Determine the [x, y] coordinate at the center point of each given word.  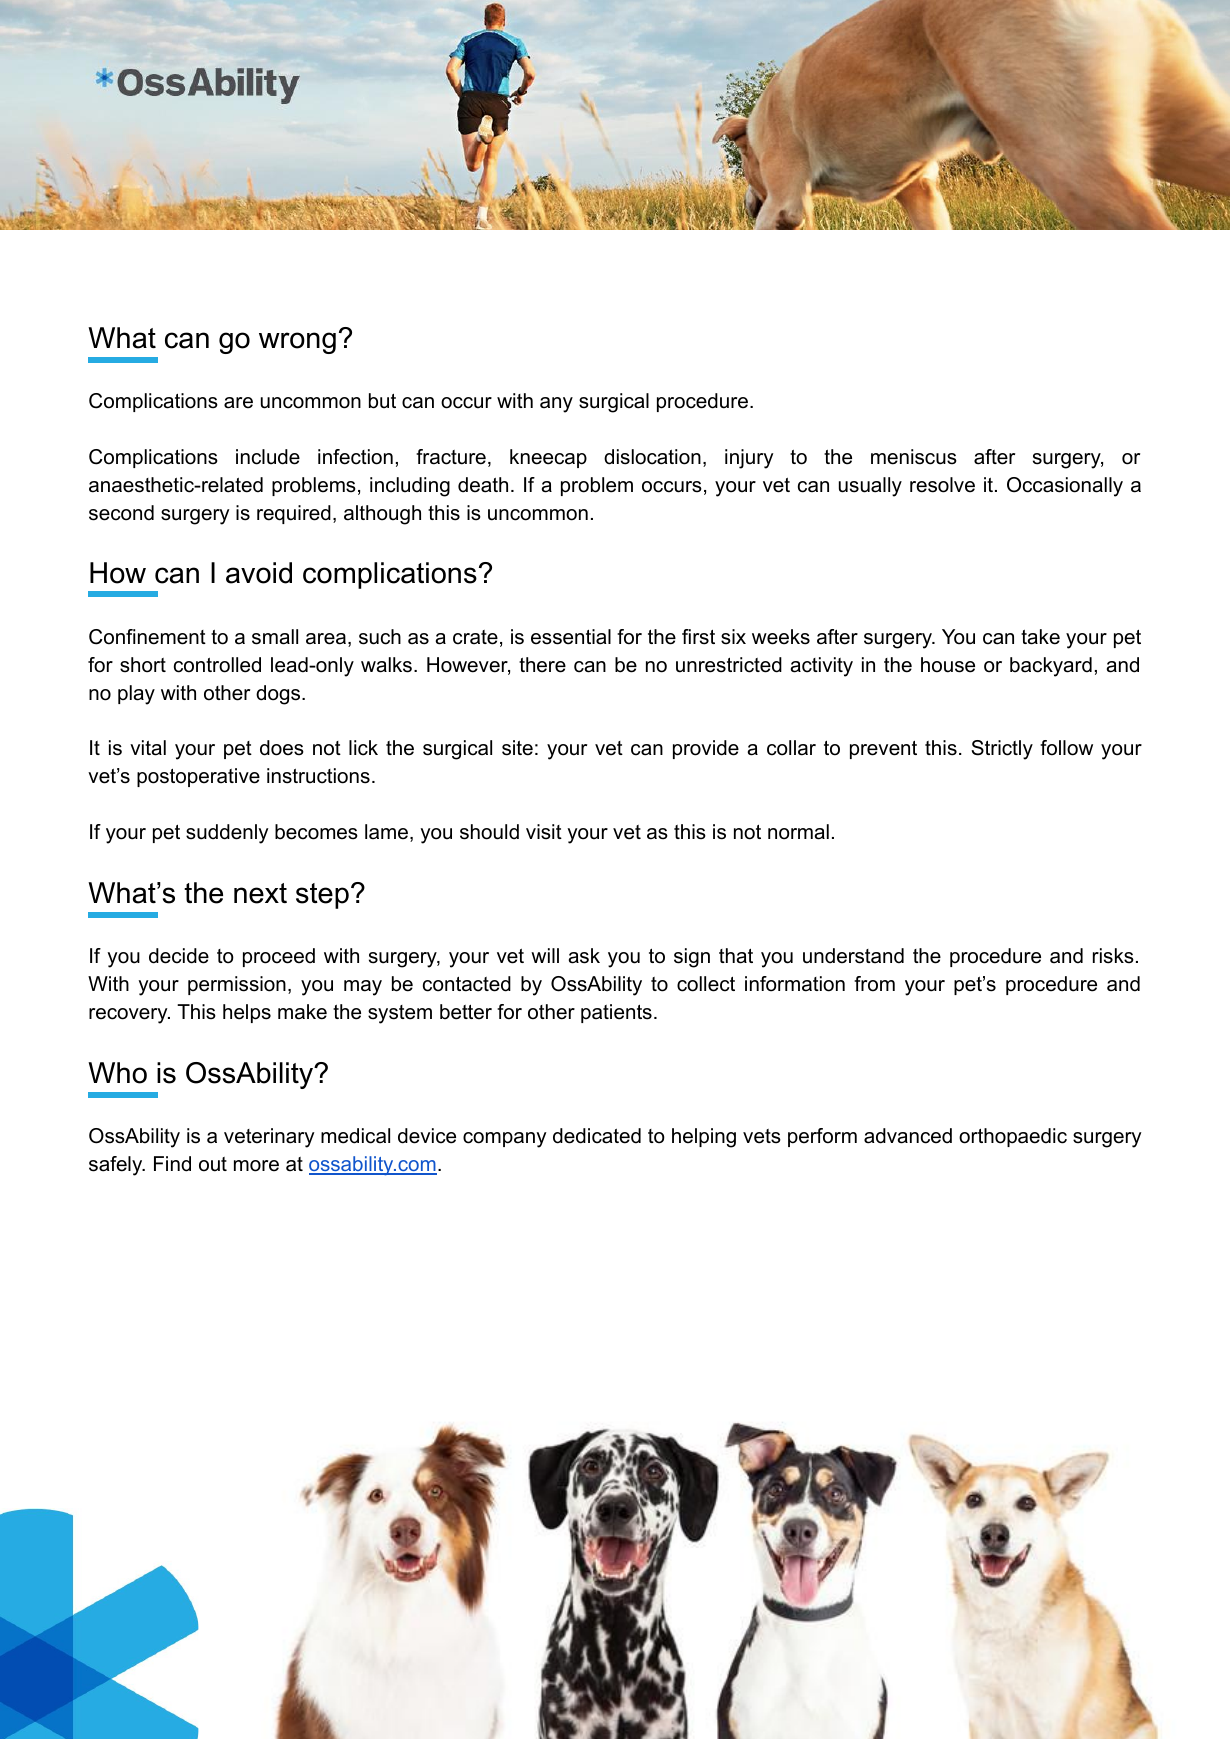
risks [1113, 956]
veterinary [269, 1138]
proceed [279, 957]
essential [571, 637]
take [1040, 637]
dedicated [597, 1136]
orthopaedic [1013, 1137]
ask [584, 956]
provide [706, 749]
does [282, 748]
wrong [297, 343]
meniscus [914, 457]
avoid [259, 573]
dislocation [652, 457]
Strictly [1002, 750]
